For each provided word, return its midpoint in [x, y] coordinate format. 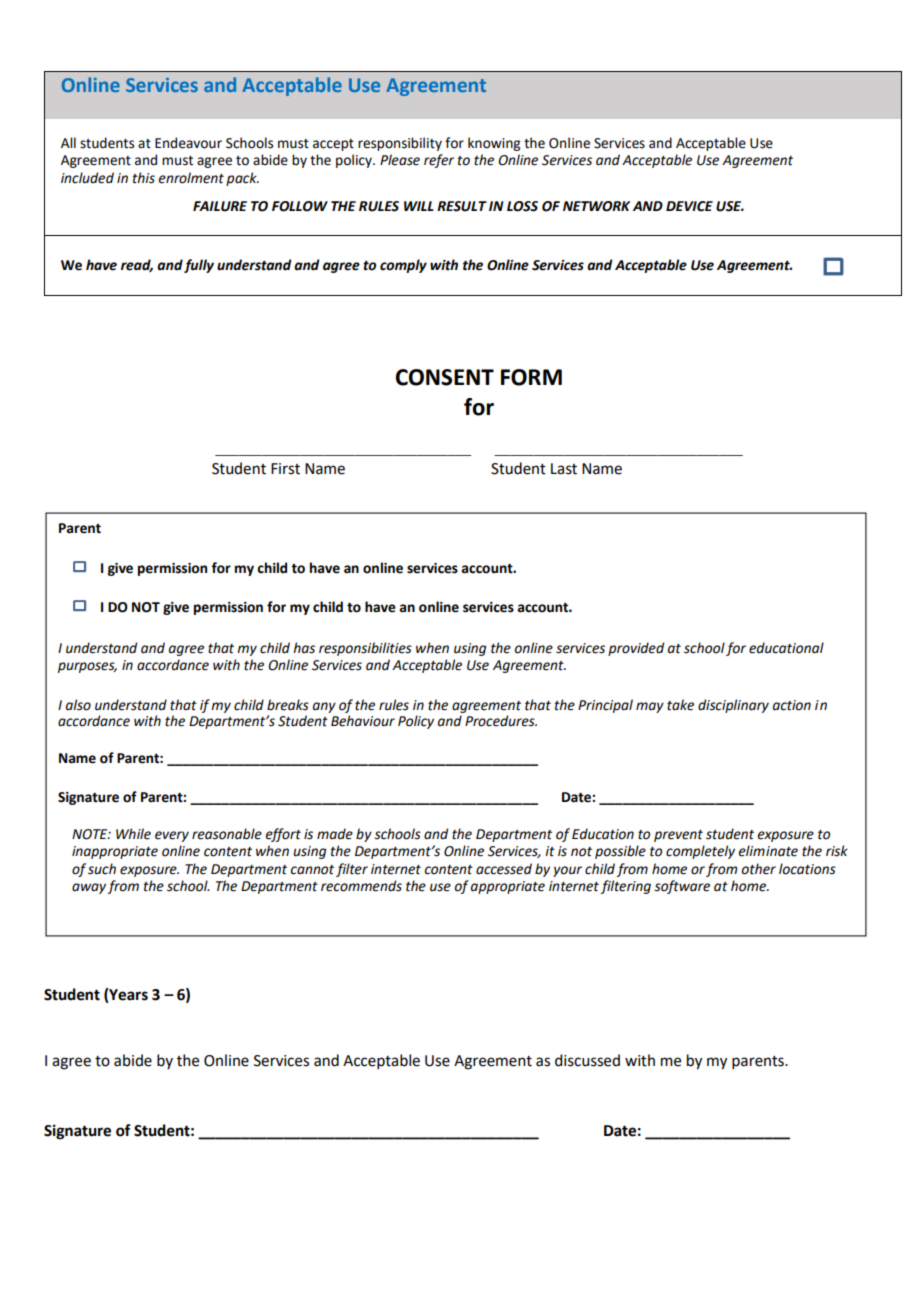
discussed [587, 1060]
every [172, 836]
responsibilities [365, 649]
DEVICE [689, 206]
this [144, 178]
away [89, 888]
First [285, 469]
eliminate [768, 851]
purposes [87, 667]
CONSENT [445, 377]
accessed [504, 869]
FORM [531, 377]
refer [439, 161]
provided [636, 649]
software [682, 887]
